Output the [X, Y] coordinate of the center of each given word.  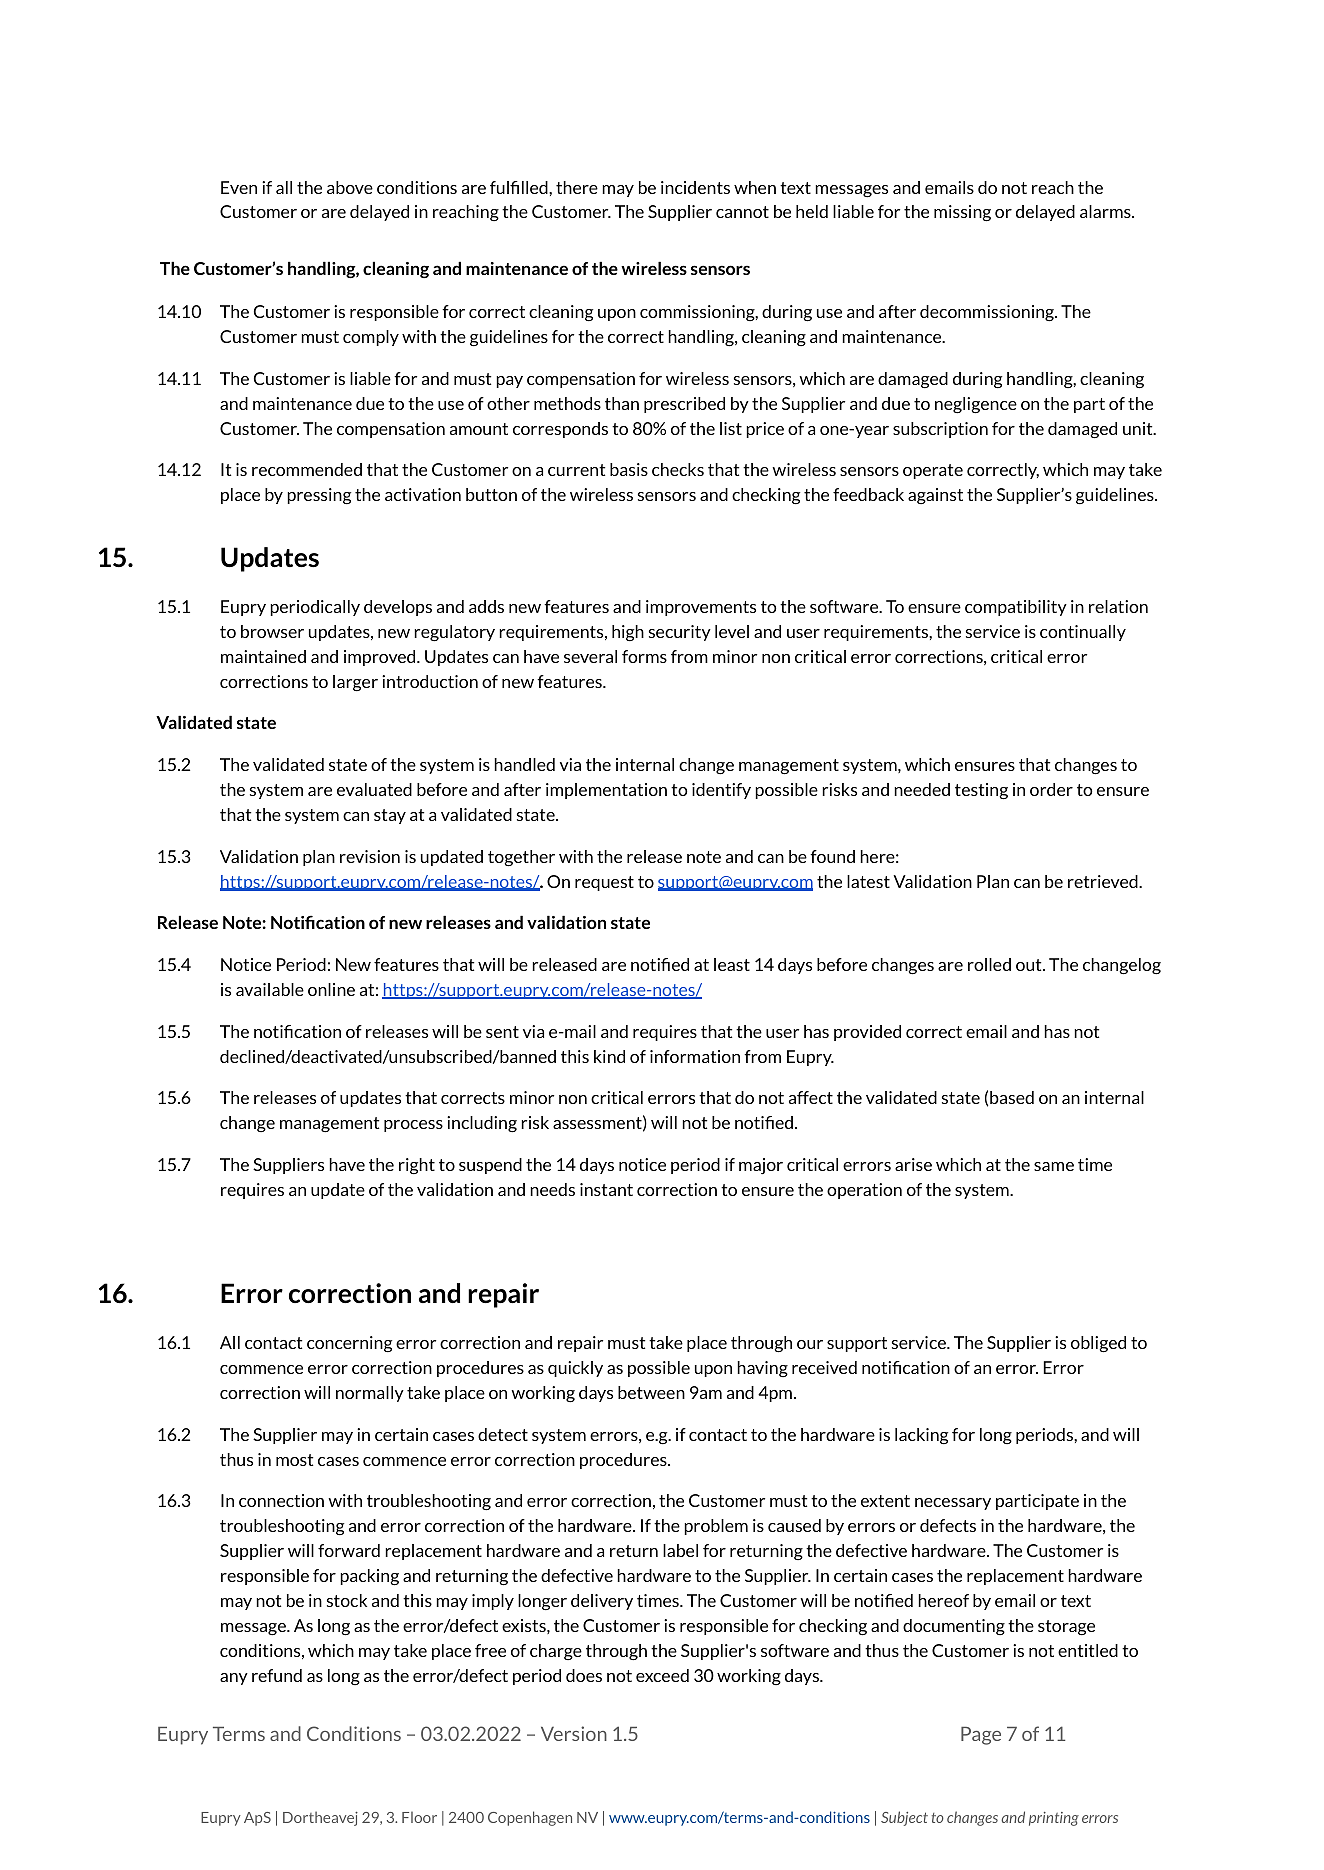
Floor [419, 1817]
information [695, 1056]
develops [398, 608]
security [680, 633]
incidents [695, 187]
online [331, 989]
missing [962, 213]
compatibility [1016, 608]
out [1030, 965]
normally [370, 1394]
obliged [1098, 1344]
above [350, 187]
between [651, 1392]
